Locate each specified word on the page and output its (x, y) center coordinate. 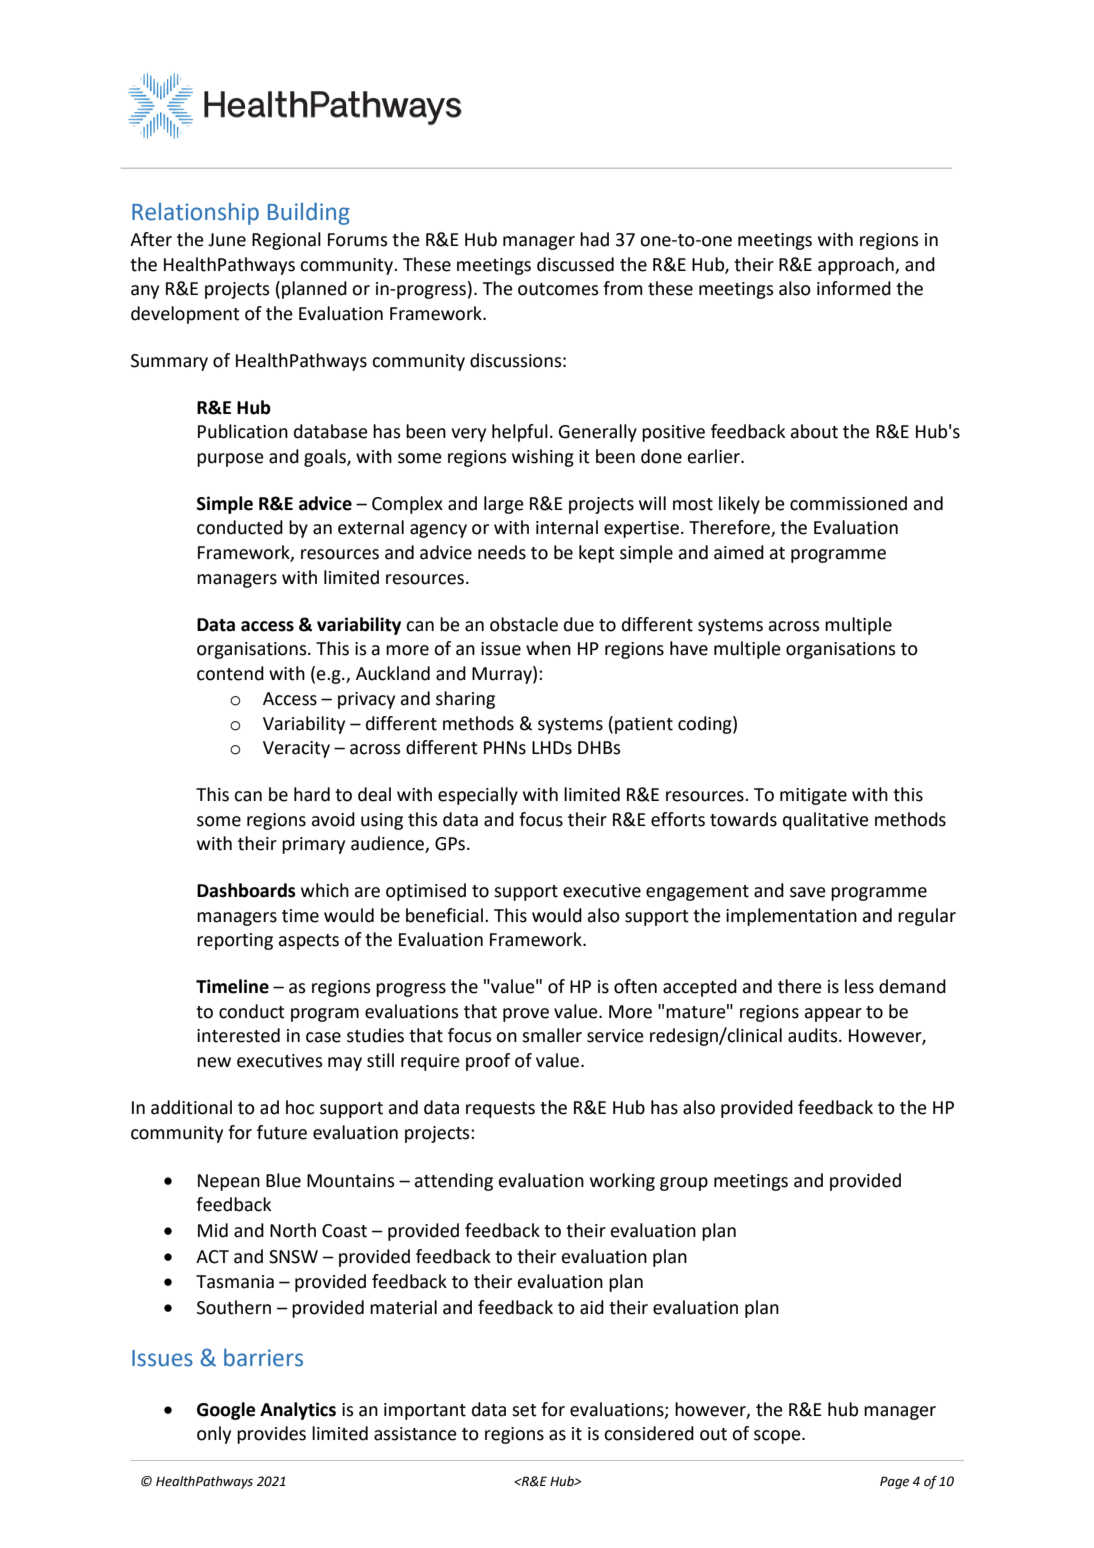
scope (778, 1437)
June (227, 240)
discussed (575, 264)
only (214, 1435)
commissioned (848, 503)
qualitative (826, 821)
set (524, 1410)
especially (478, 796)
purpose (230, 460)
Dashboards (246, 890)
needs (502, 552)
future (282, 1132)
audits (814, 1035)
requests (500, 1110)
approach (857, 266)
